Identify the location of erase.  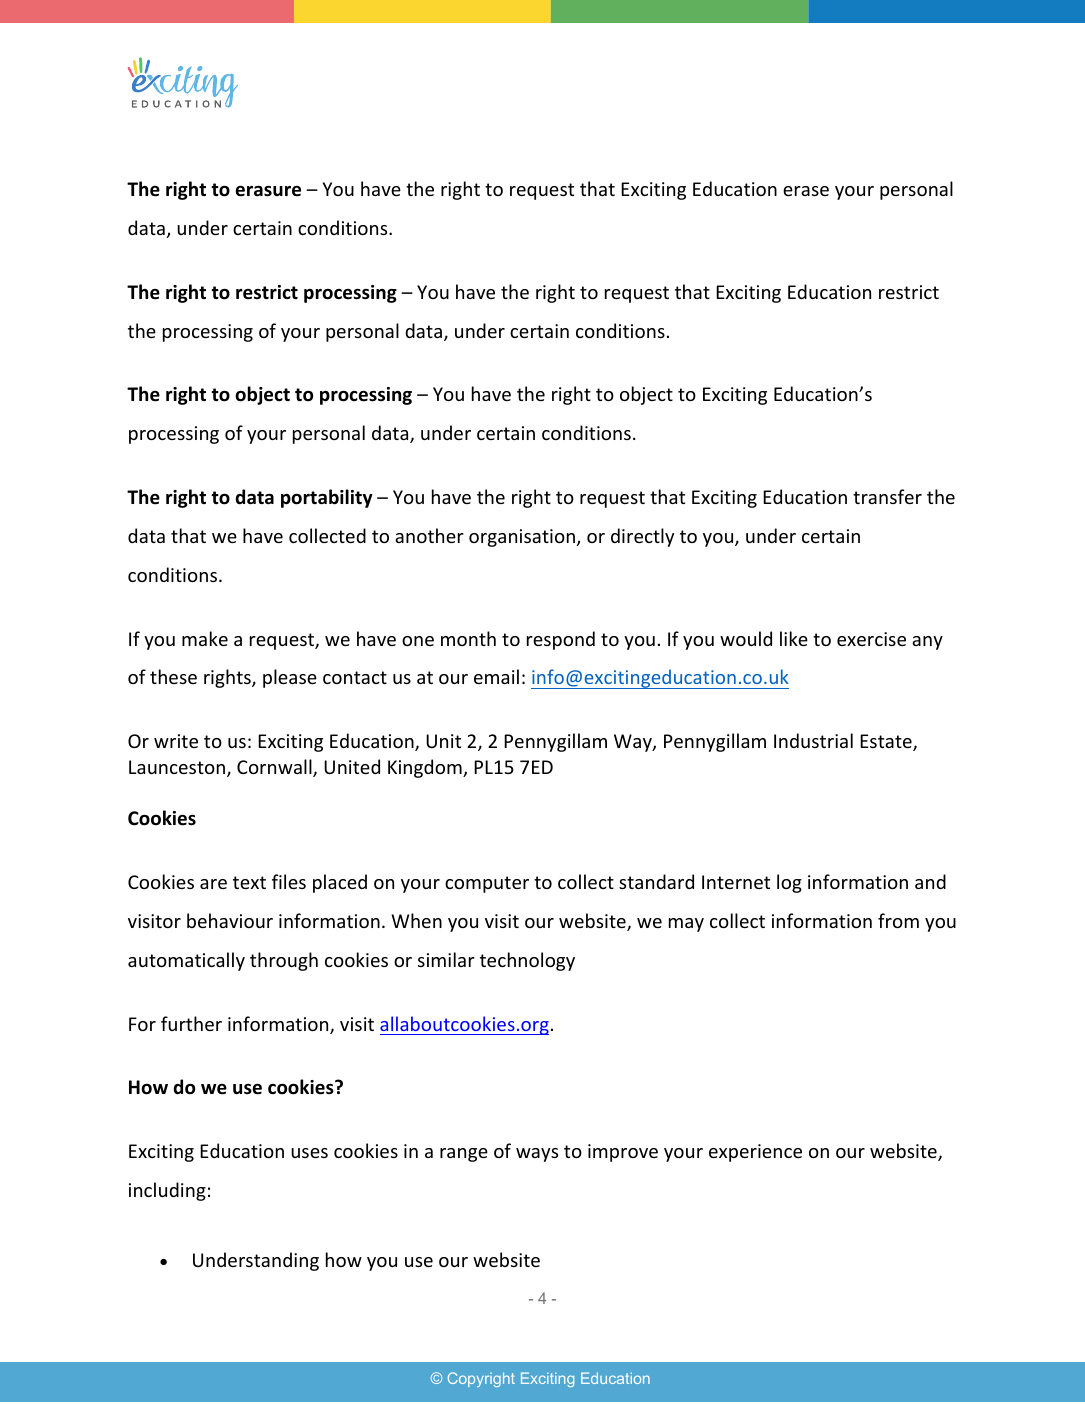
(806, 191).
